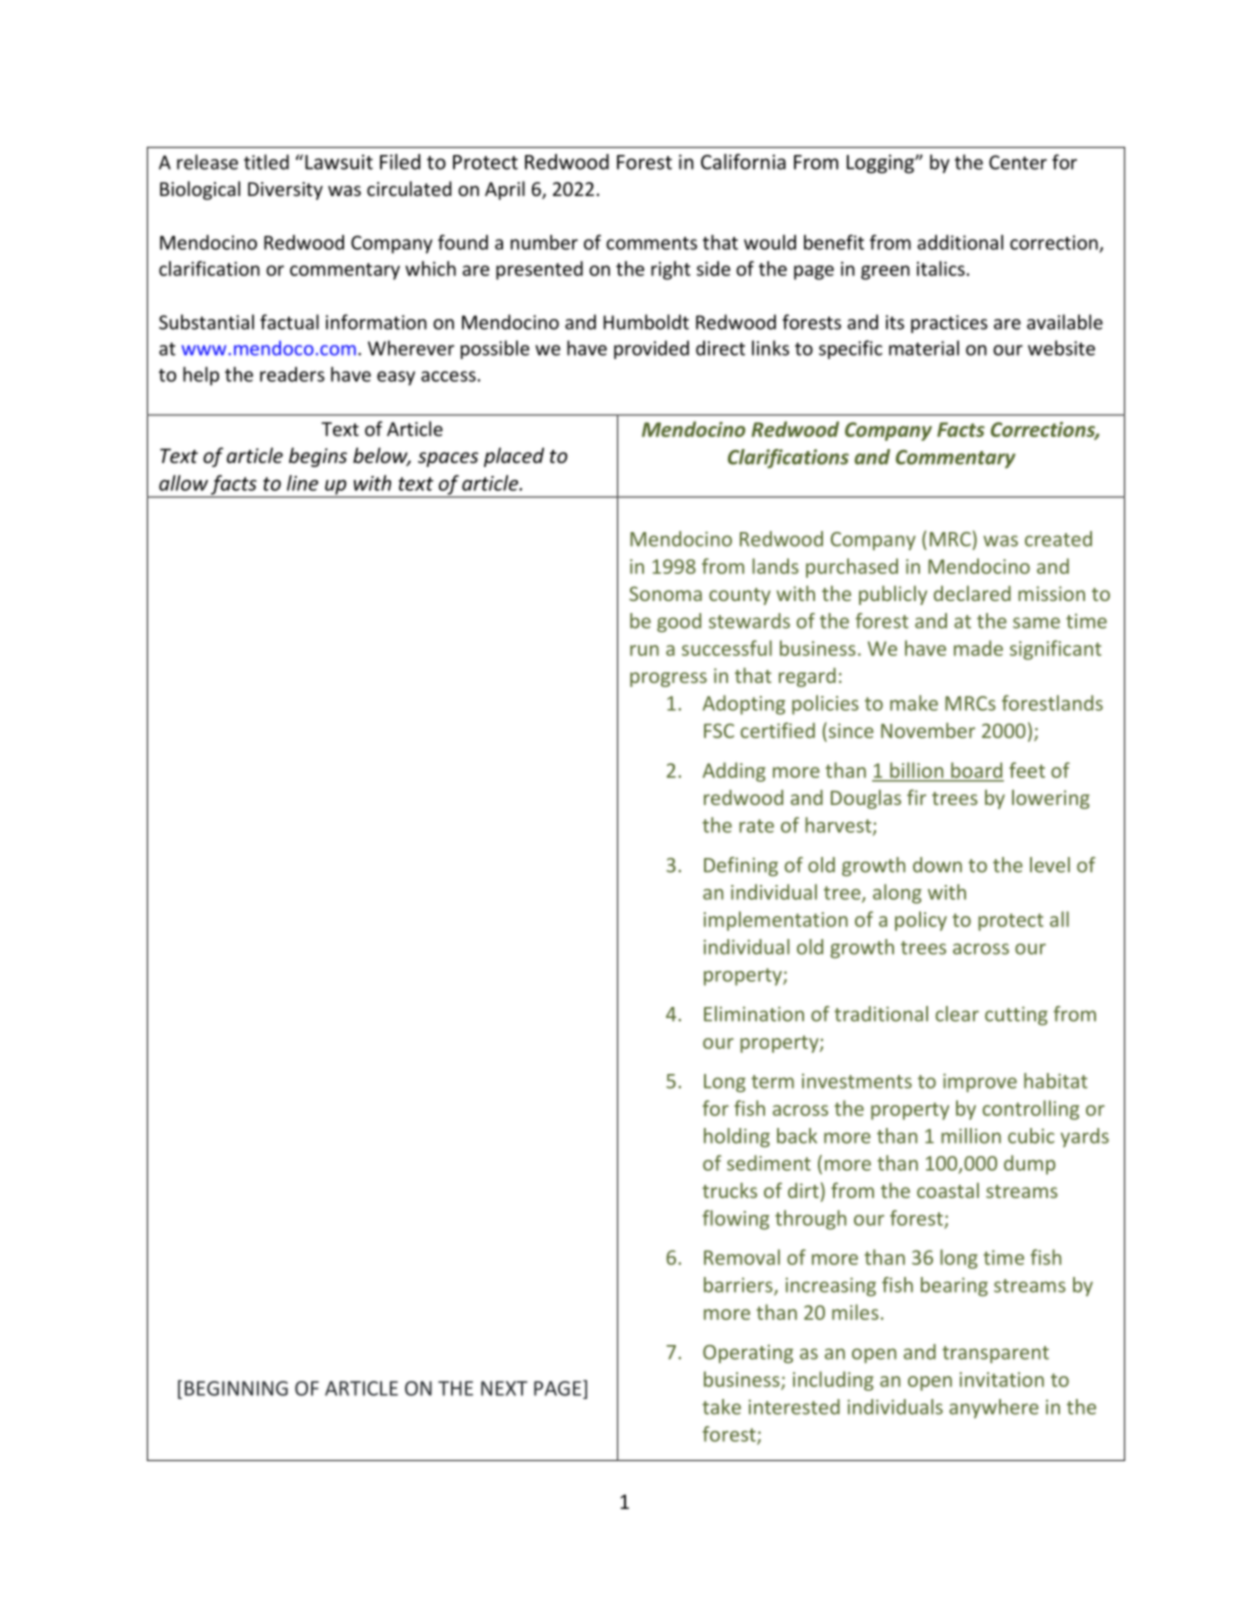 Image resolution: width=1249 pixels, height=1616 pixels. I want to click on implementation, so click(776, 921).
